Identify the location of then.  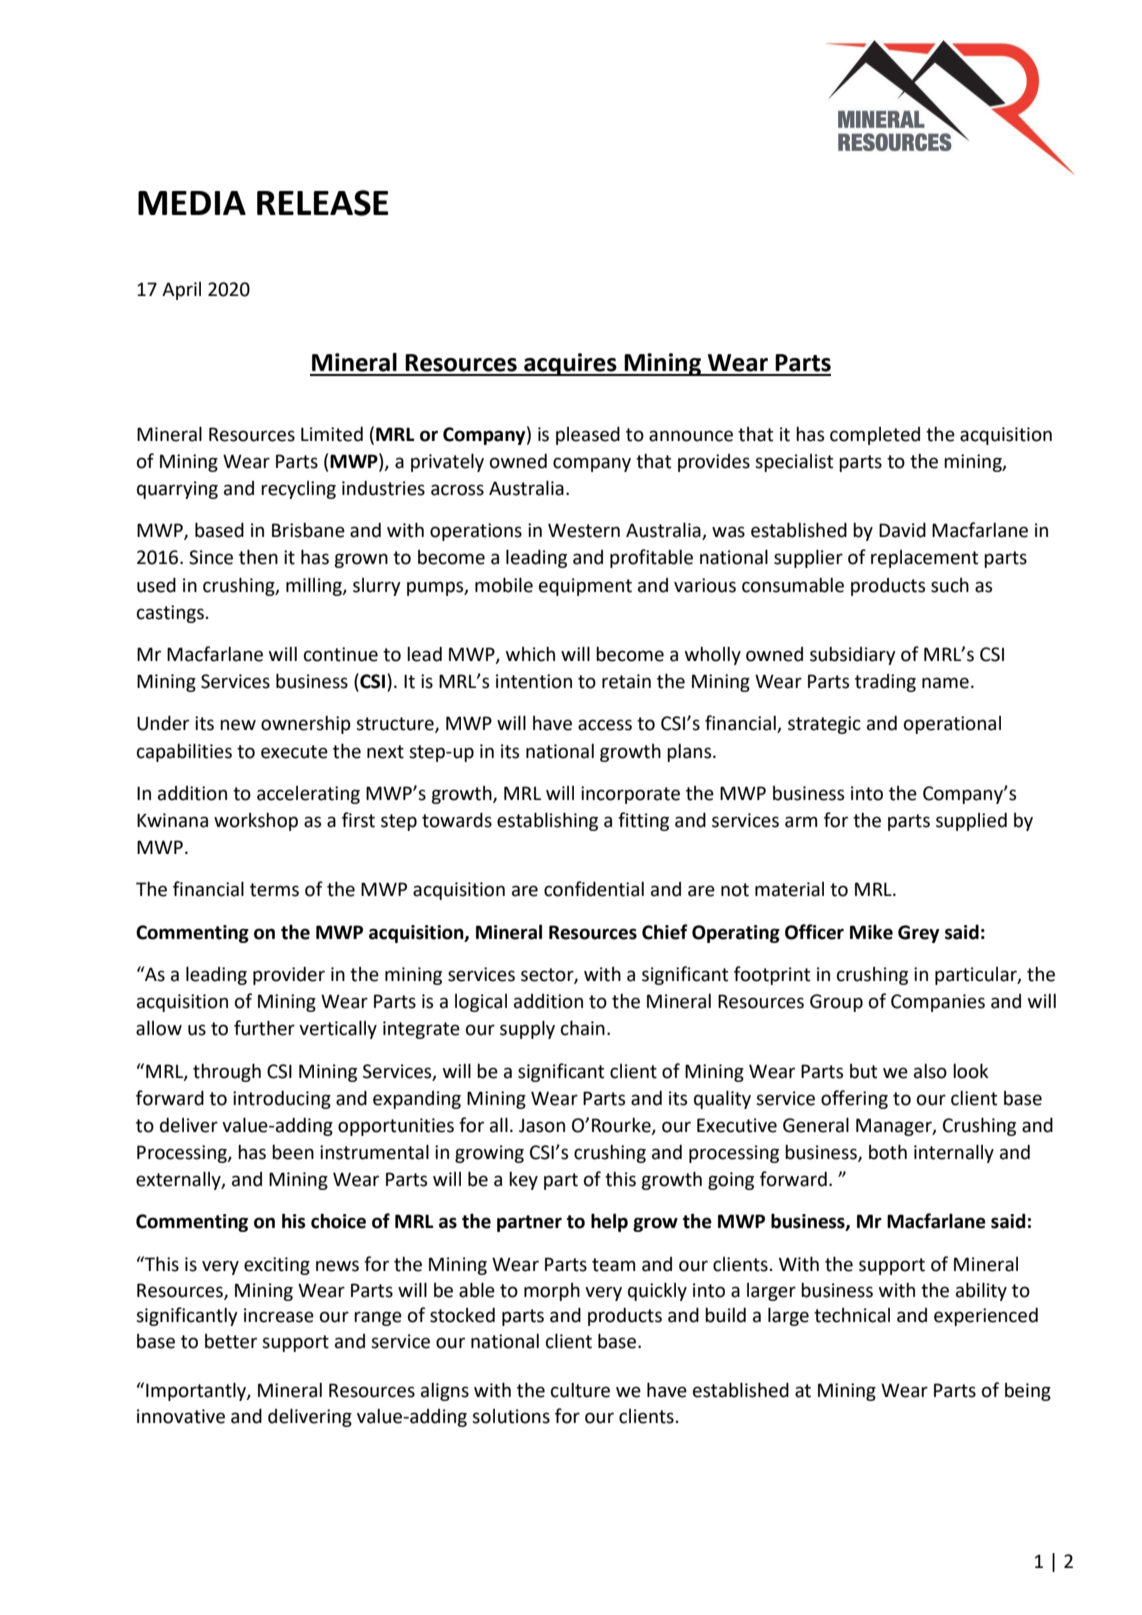
(258, 557).
